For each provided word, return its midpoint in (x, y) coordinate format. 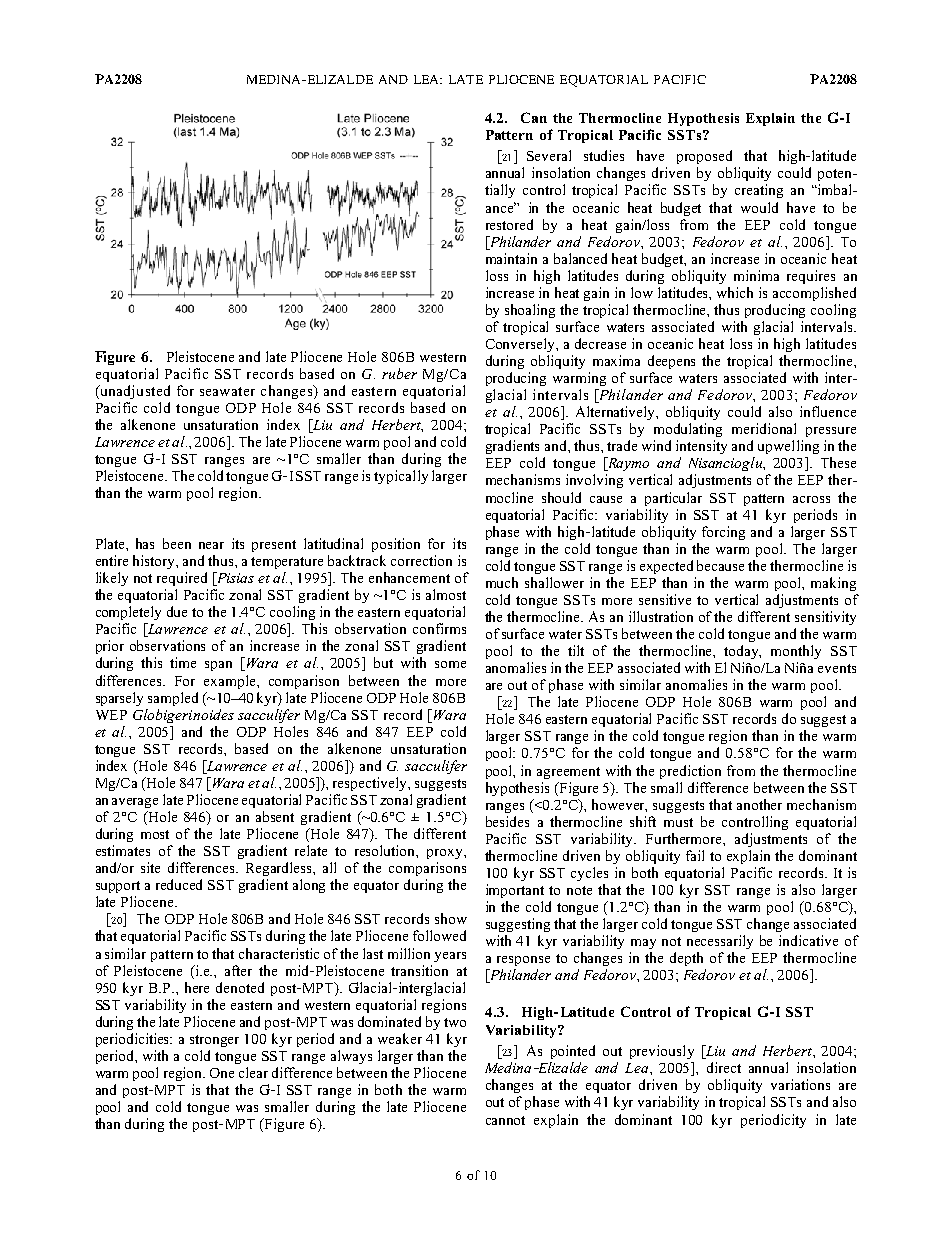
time (183, 662)
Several (549, 155)
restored (509, 224)
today (742, 652)
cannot (505, 1120)
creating (759, 191)
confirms (439, 628)
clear (253, 1072)
